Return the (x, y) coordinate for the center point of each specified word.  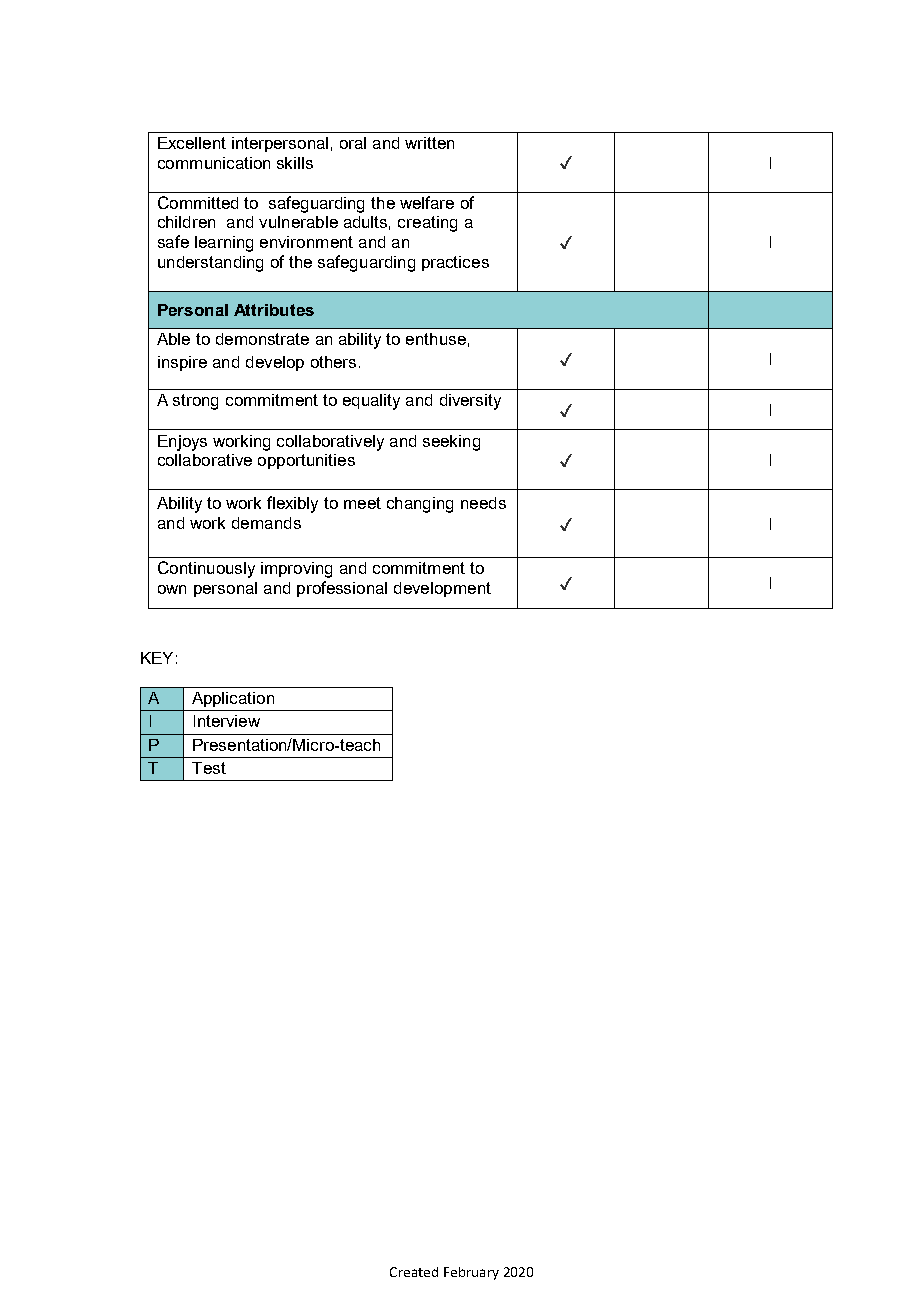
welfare (427, 202)
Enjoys (182, 443)
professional (342, 589)
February (471, 1273)
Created (414, 1272)
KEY (157, 658)
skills (295, 163)
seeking (451, 443)
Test (209, 768)
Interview (227, 721)
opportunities (306, 461)
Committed (198, 202)
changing (420, 505)
